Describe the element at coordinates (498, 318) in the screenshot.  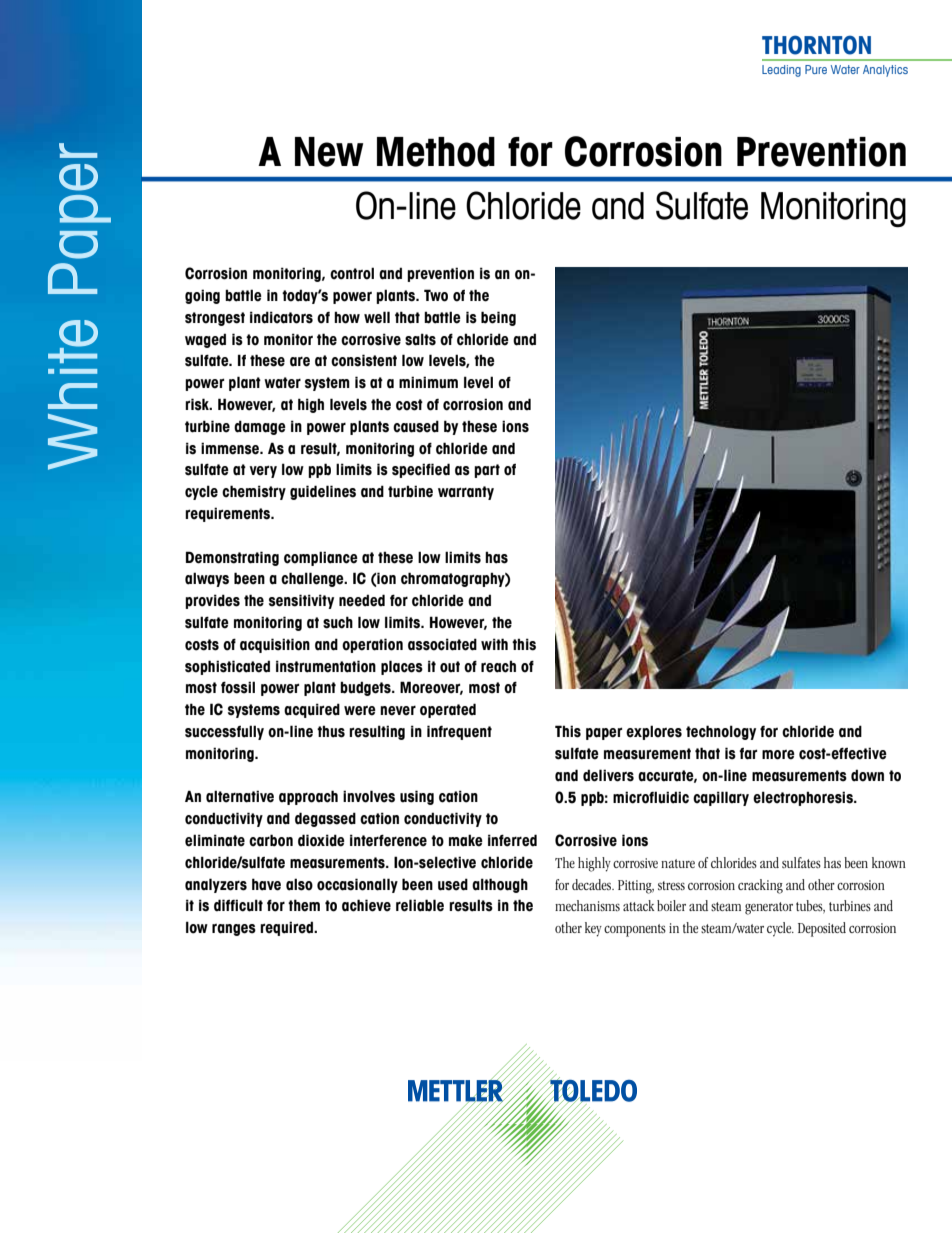
I see `being` at that location.
